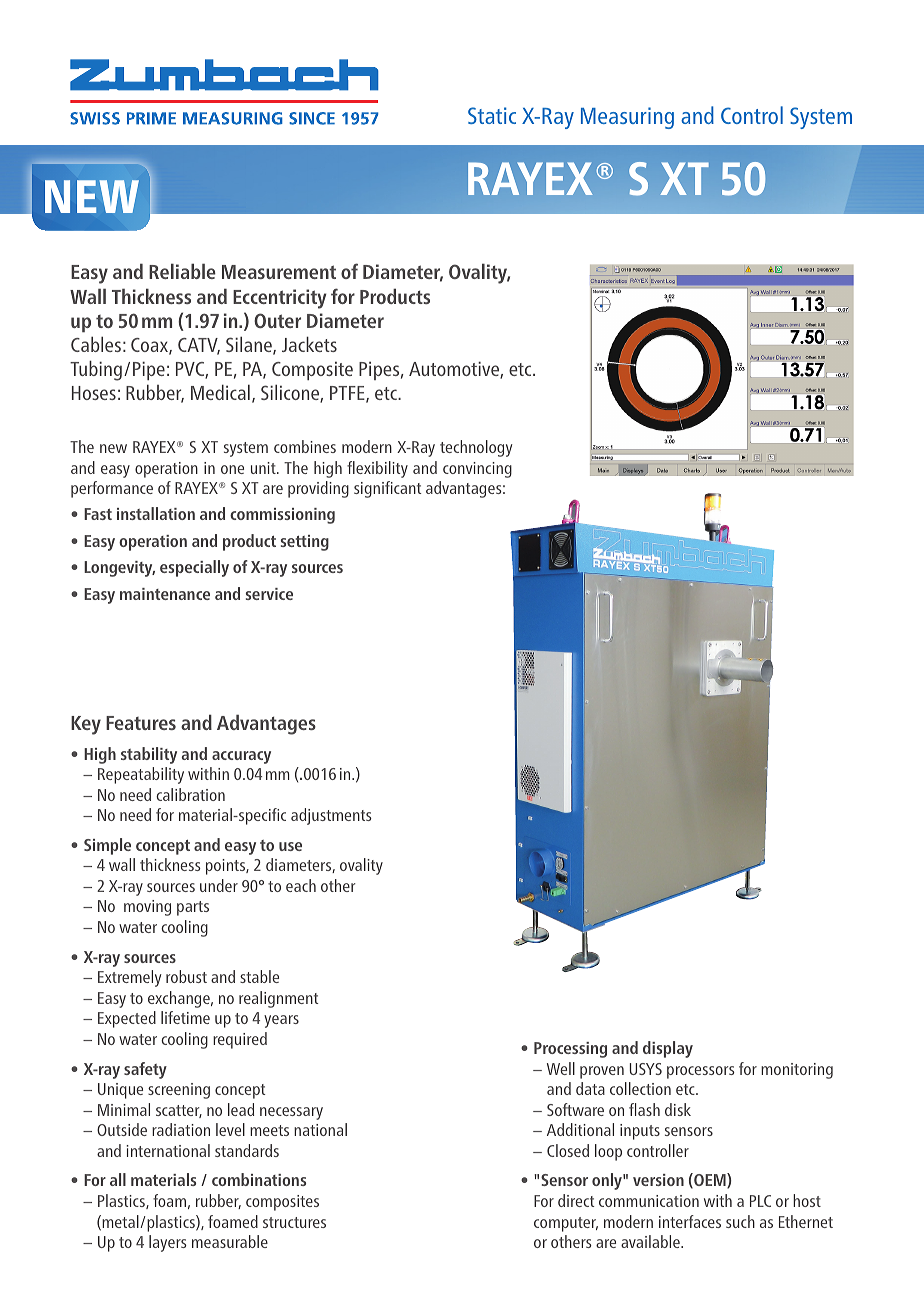 Image resolution: width=924 pixels, height=1308 pixels. What do you see at coordinates (168, 1243) in the image?
I see `layers` at bounding box center [168, 1243].
